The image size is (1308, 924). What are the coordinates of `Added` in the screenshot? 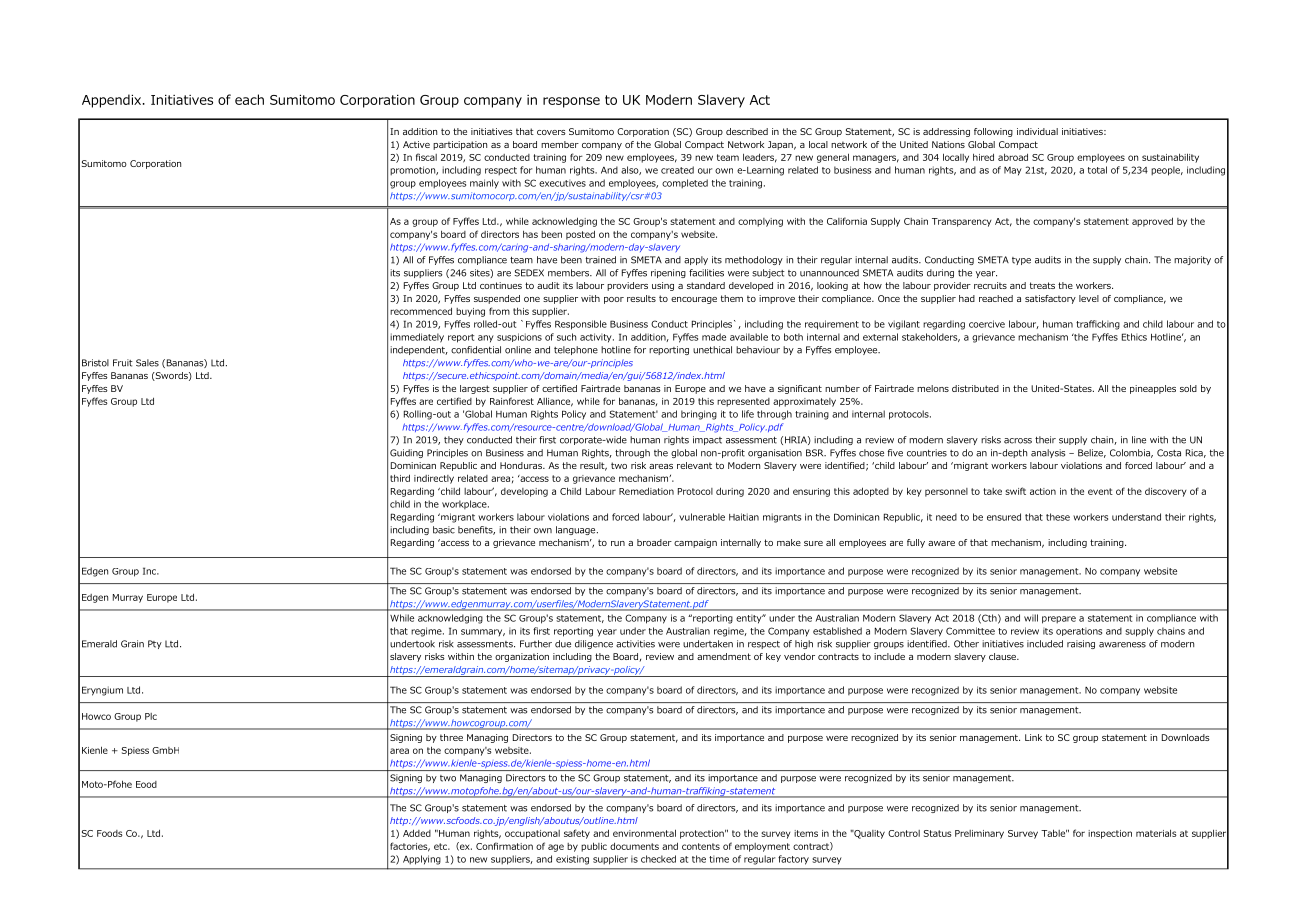 It's located at (417, 833).
